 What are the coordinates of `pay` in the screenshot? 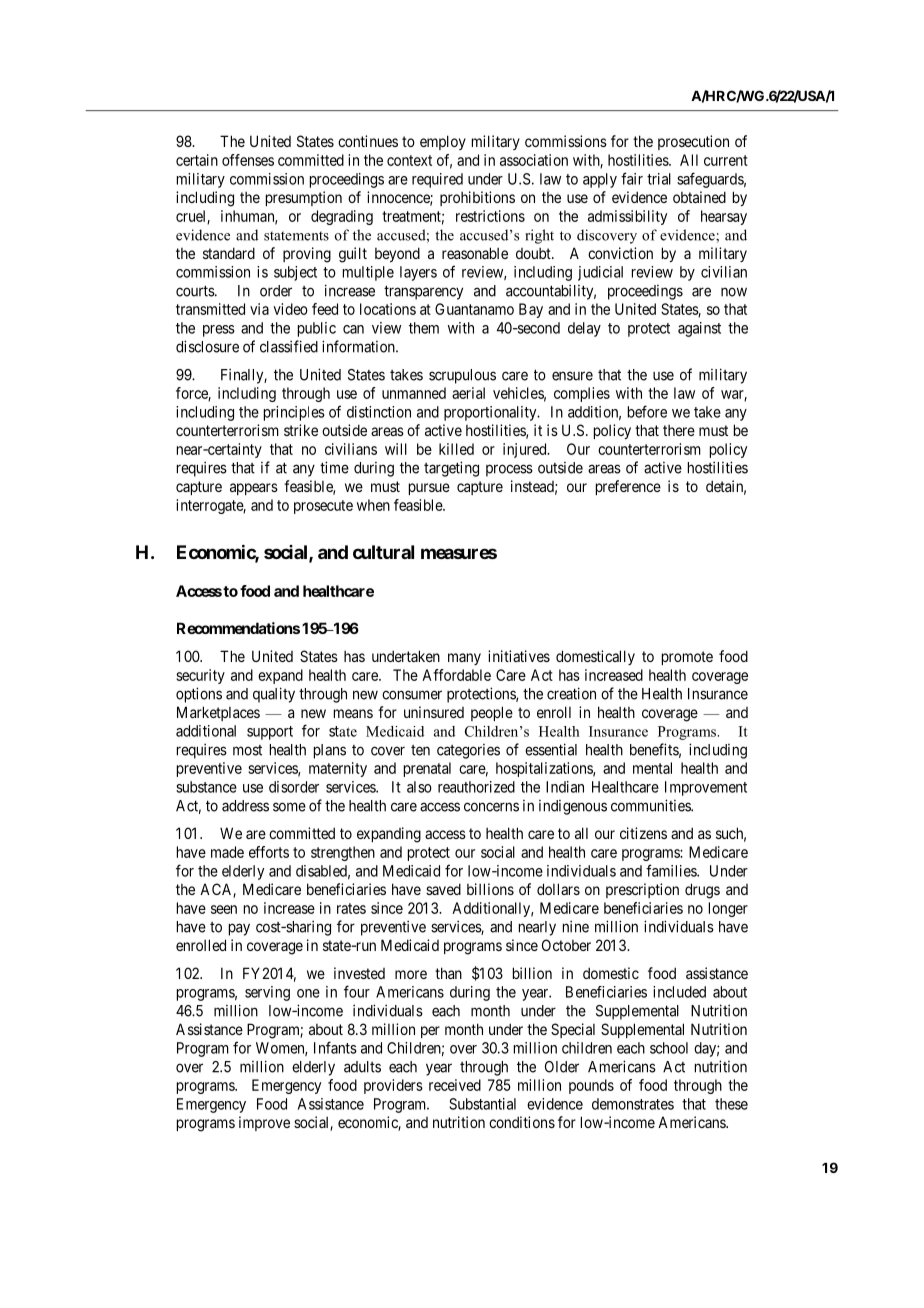 It's located at (239, 929).
